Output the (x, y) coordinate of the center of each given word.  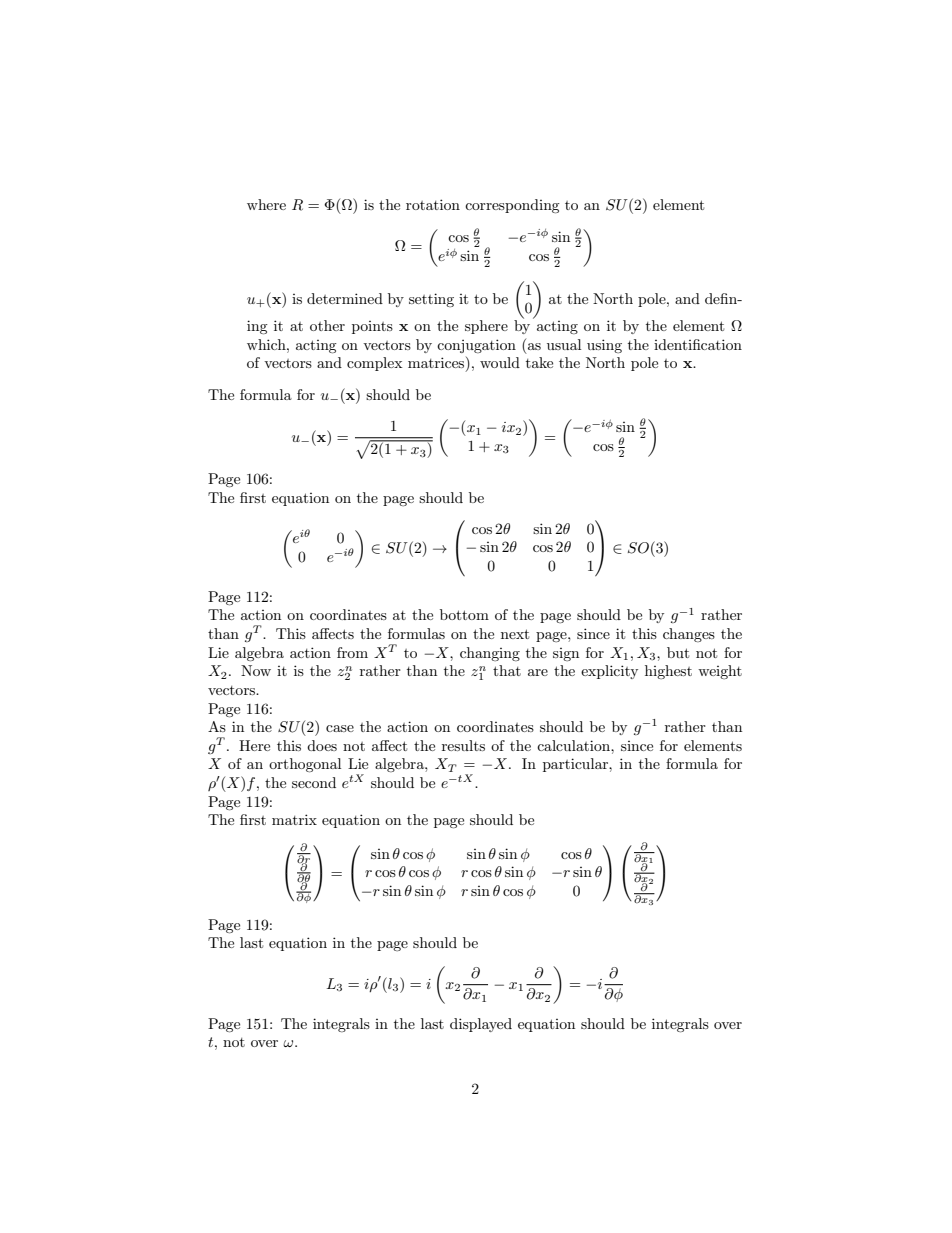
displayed (481, 1025)
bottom (464, 614)
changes (689, 635)
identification (698, 344)
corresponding (512, 206)
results (463, 745)
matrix (294, 819)
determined (345, 298)
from (352, 652)
